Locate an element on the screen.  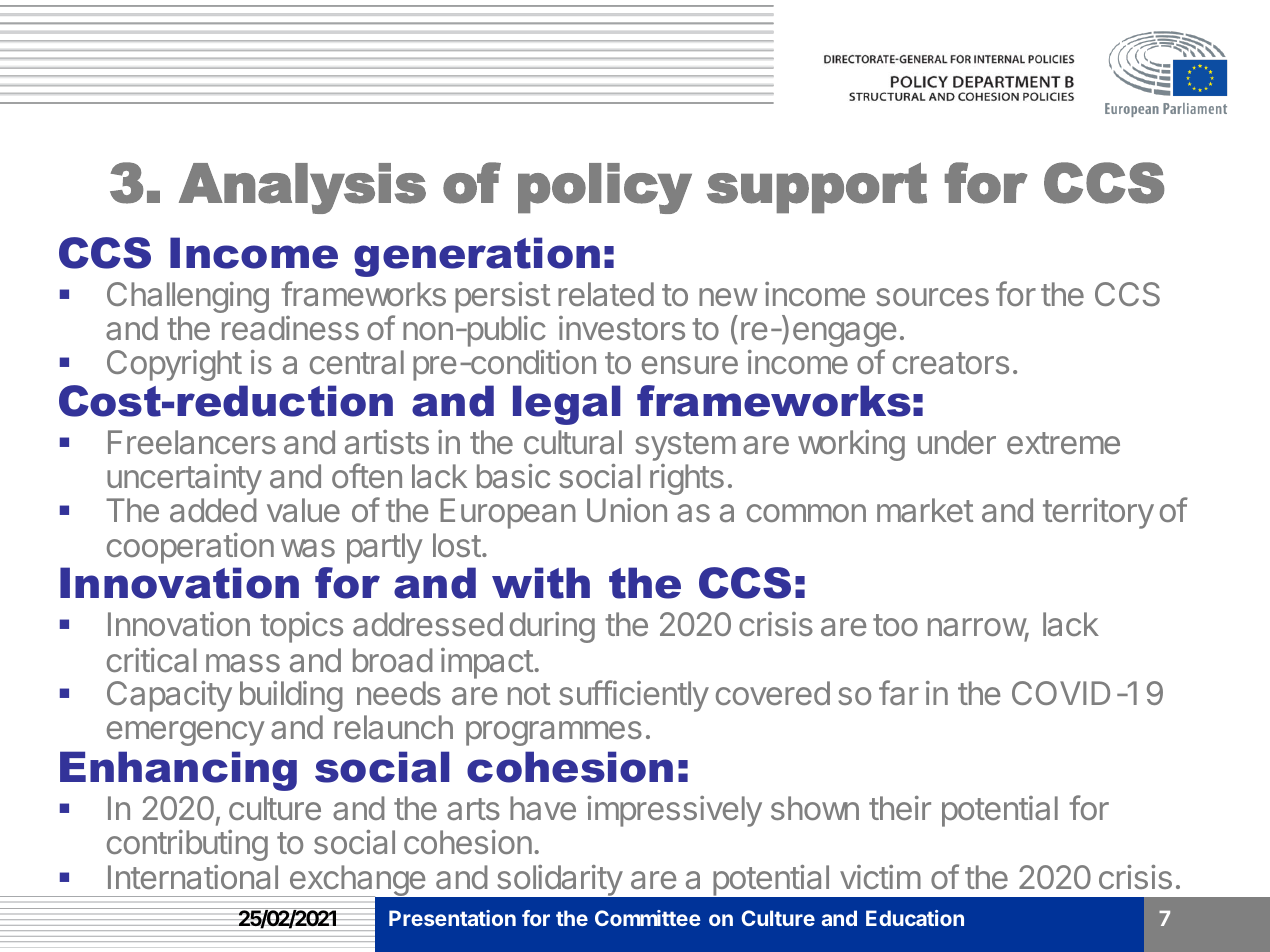
support is located at coordinates (817, 187).
